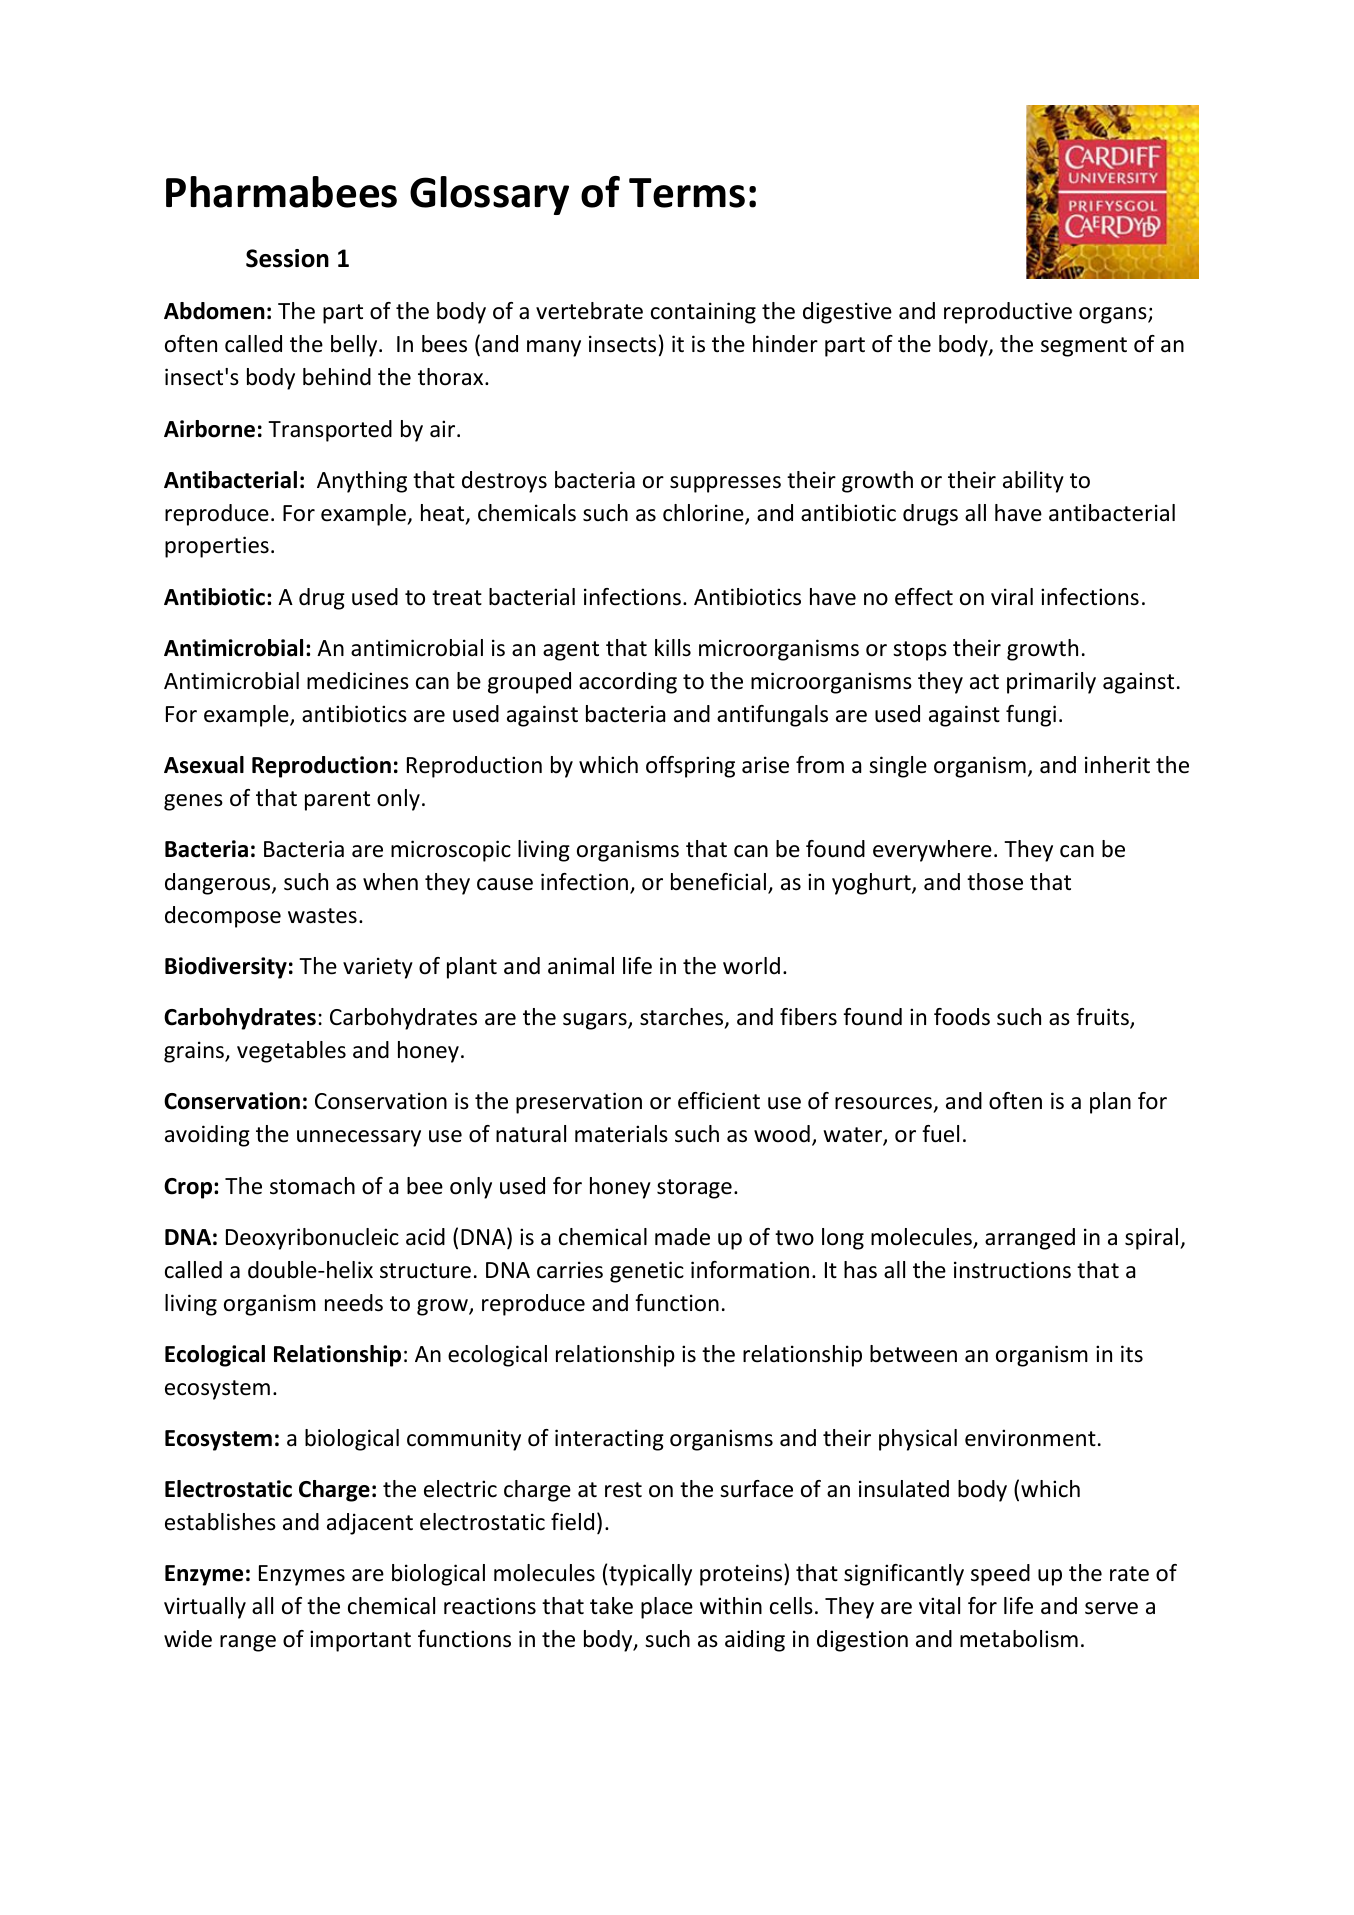 The width and height of the screenshot is (1354, 1915). What do you see at coordinates (1012, 1270) in the screenshot?
I see `instructions` at bounding box center [1012, 1270].
